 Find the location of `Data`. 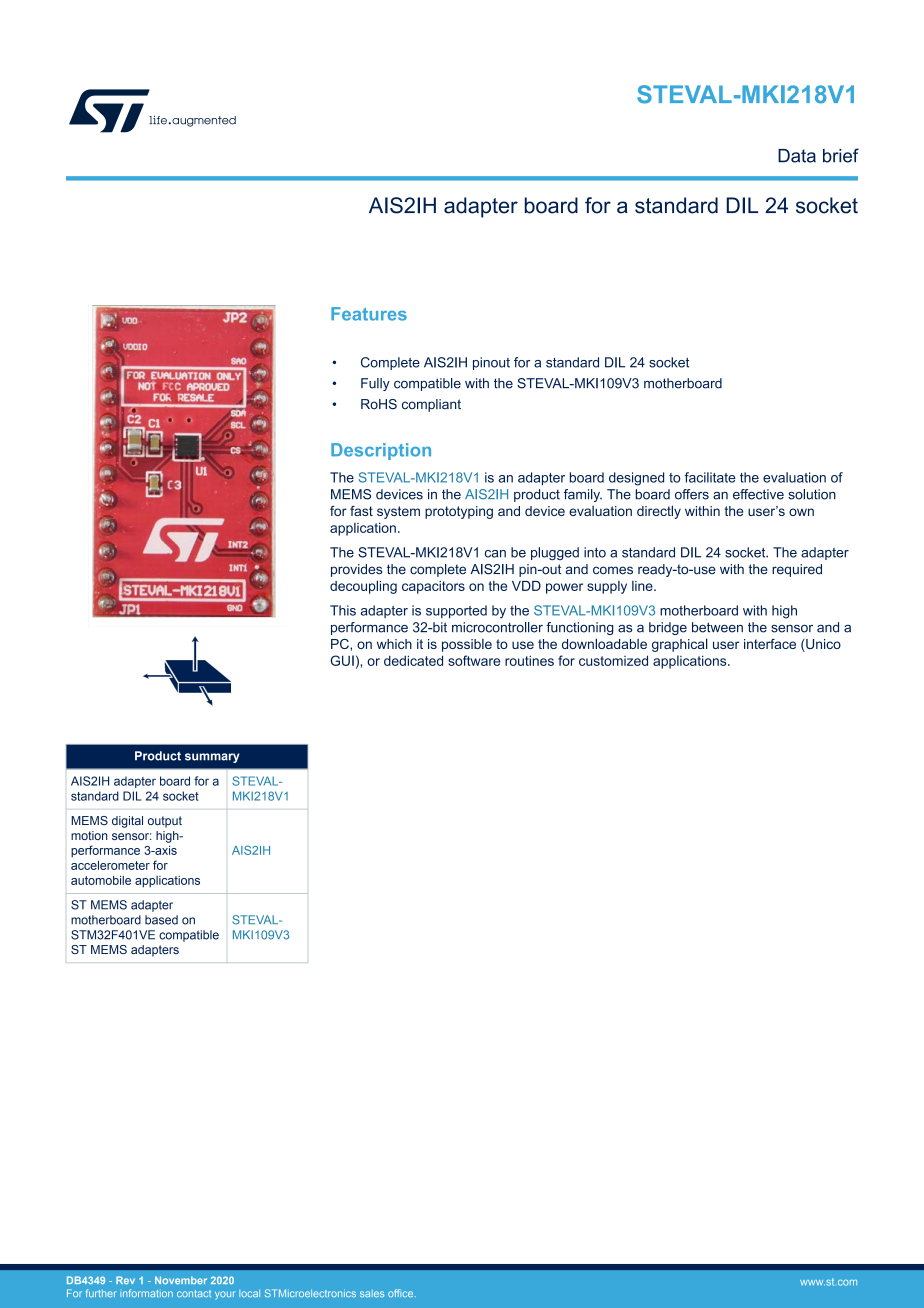

Data is located at coordinates (797, 156).
